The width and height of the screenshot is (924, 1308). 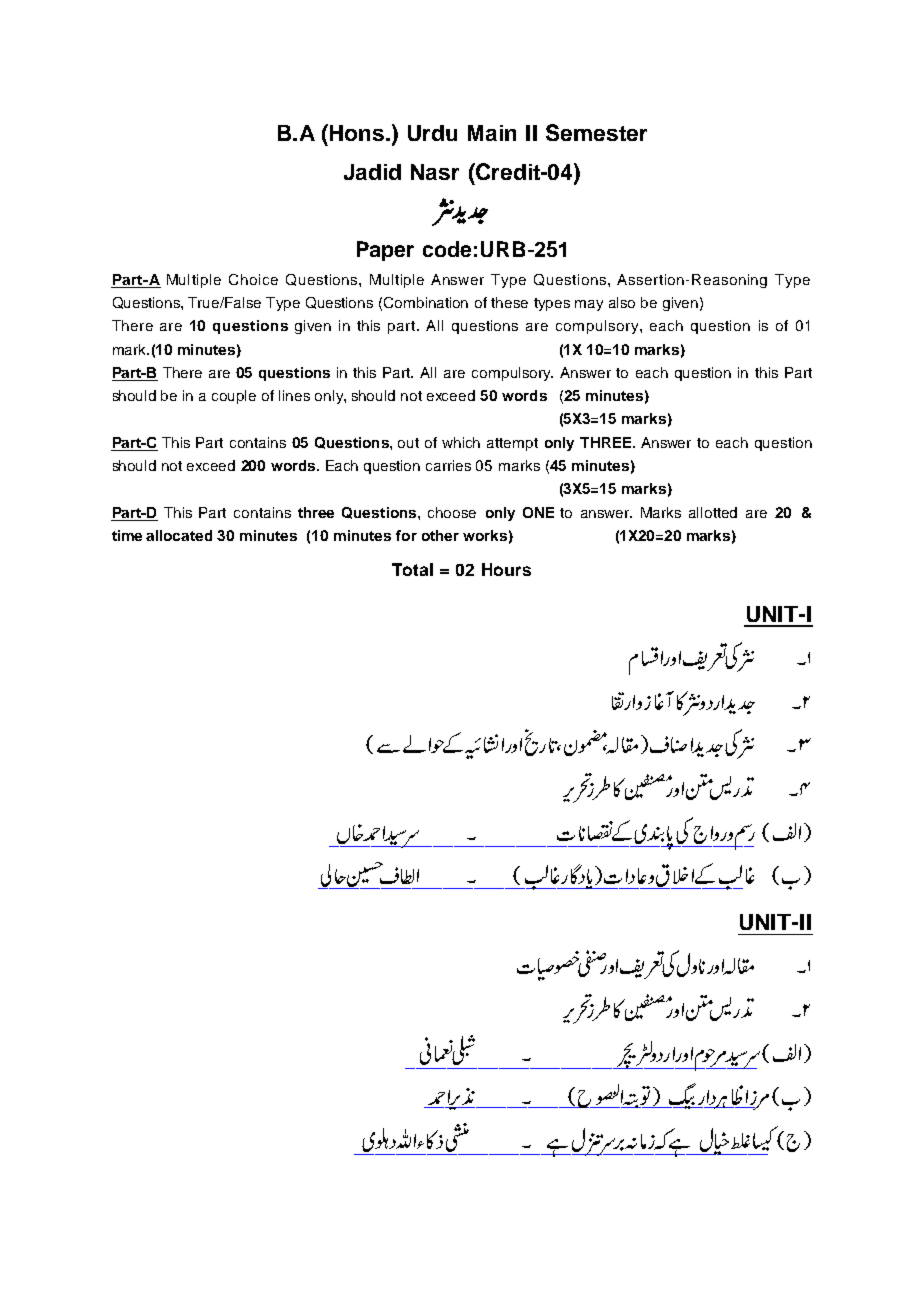 What do you see at coordinates (512, 444) in the screenshot?
I see `attempt` at bounding box center [512, 444].
